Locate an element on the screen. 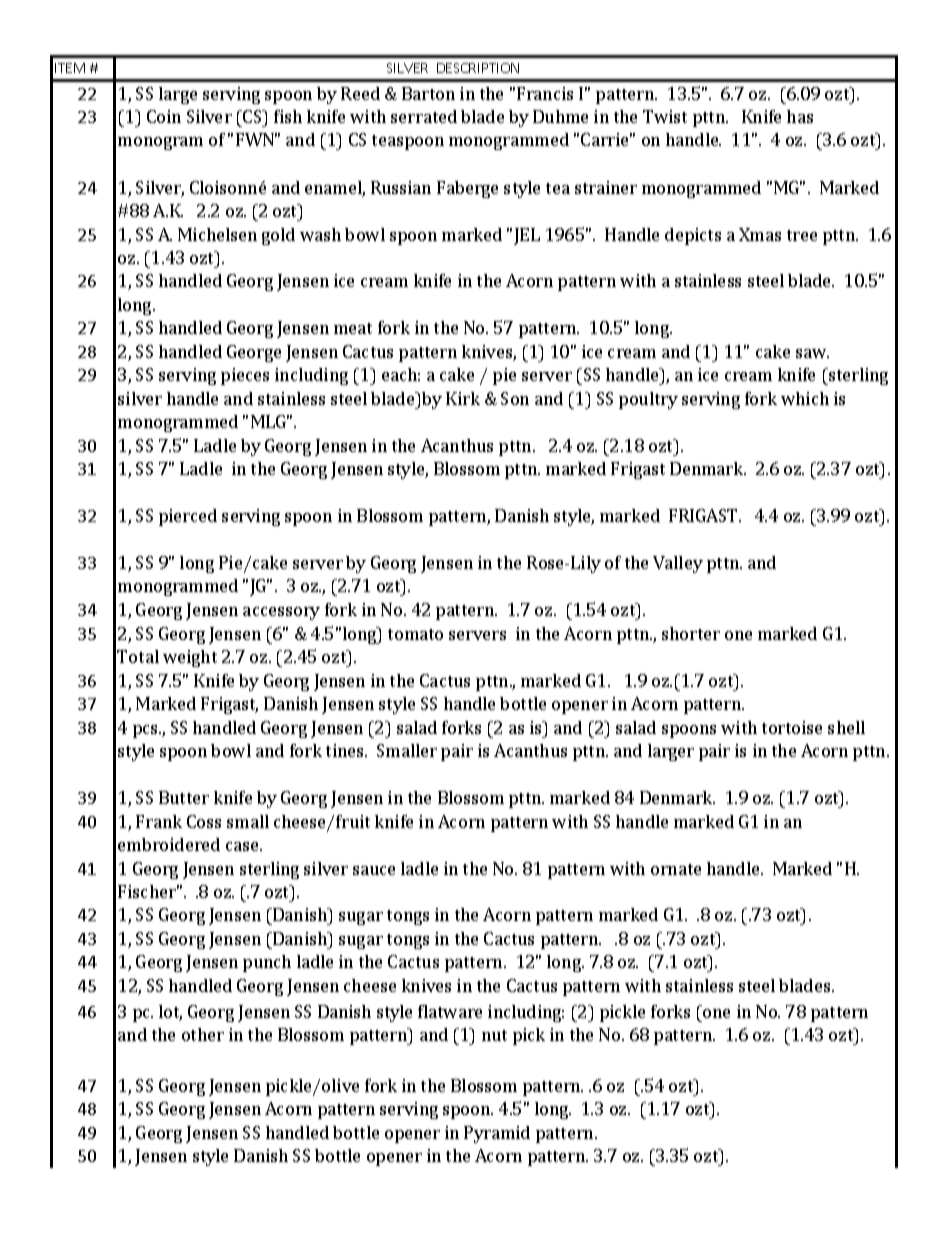 The width and height of the screenshot is (952, 1233). accessory is located at coordinates (281, 613).
